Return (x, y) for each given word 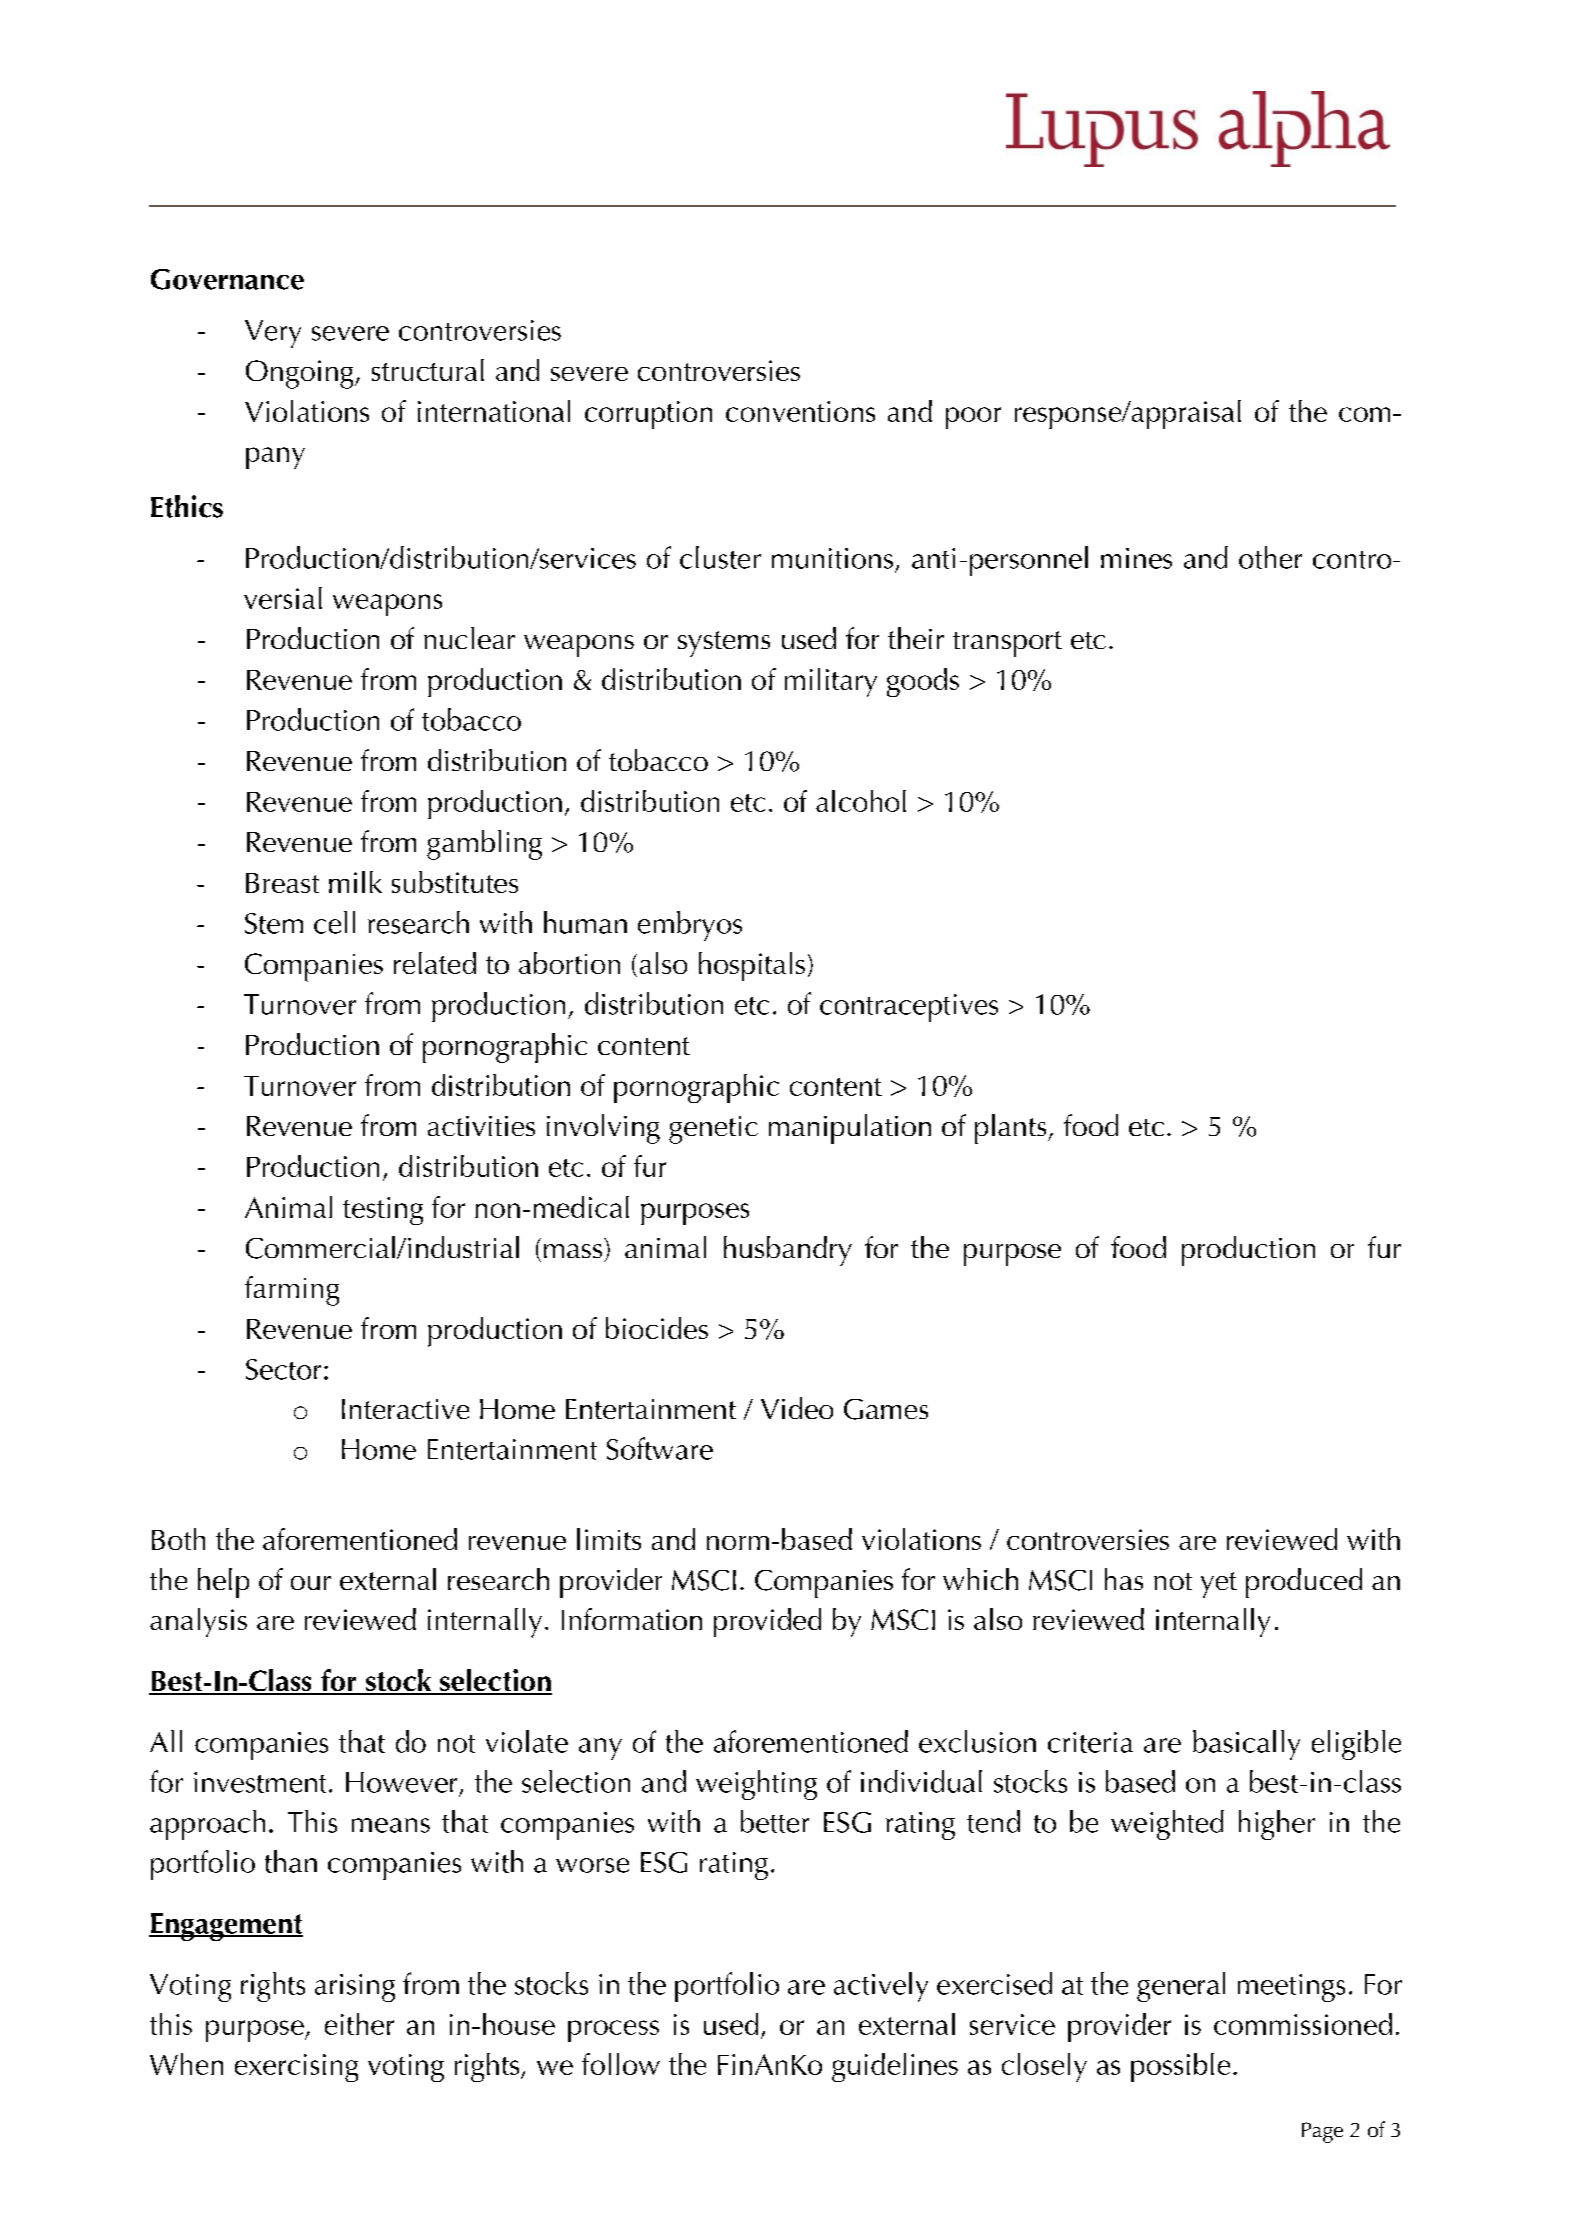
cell (334, 922)
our (311, 1583)
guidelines (895, 2067)
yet (1219, 1585)
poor (973, 418)
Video (797, 1408)
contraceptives (909, 1008)
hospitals (752, 966)
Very (273, 334)
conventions (800, 411)
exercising (296, 2068)
